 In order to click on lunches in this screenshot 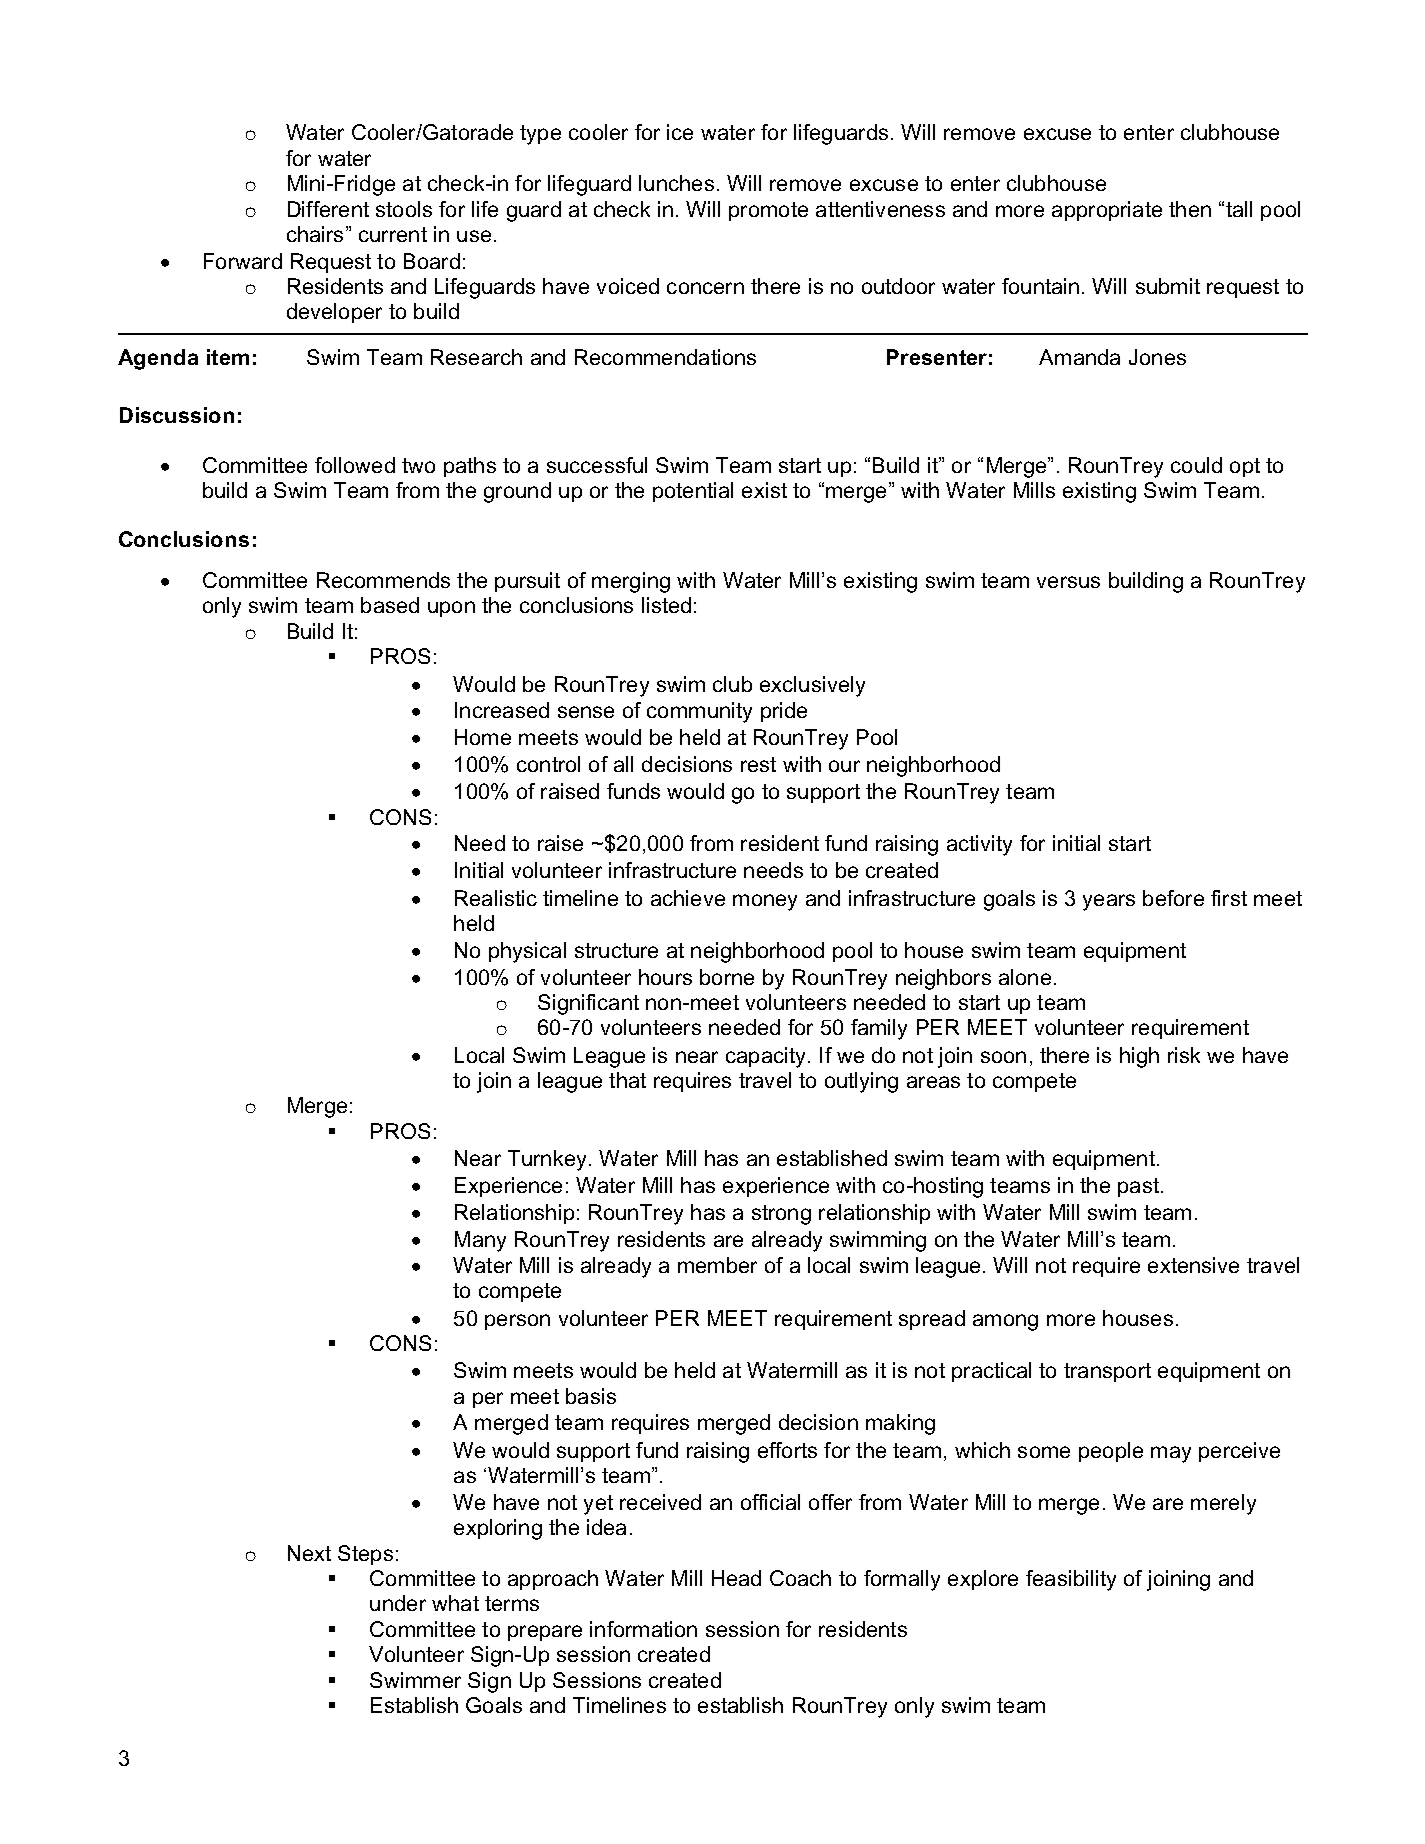, I will do `click(676, 183)`.
